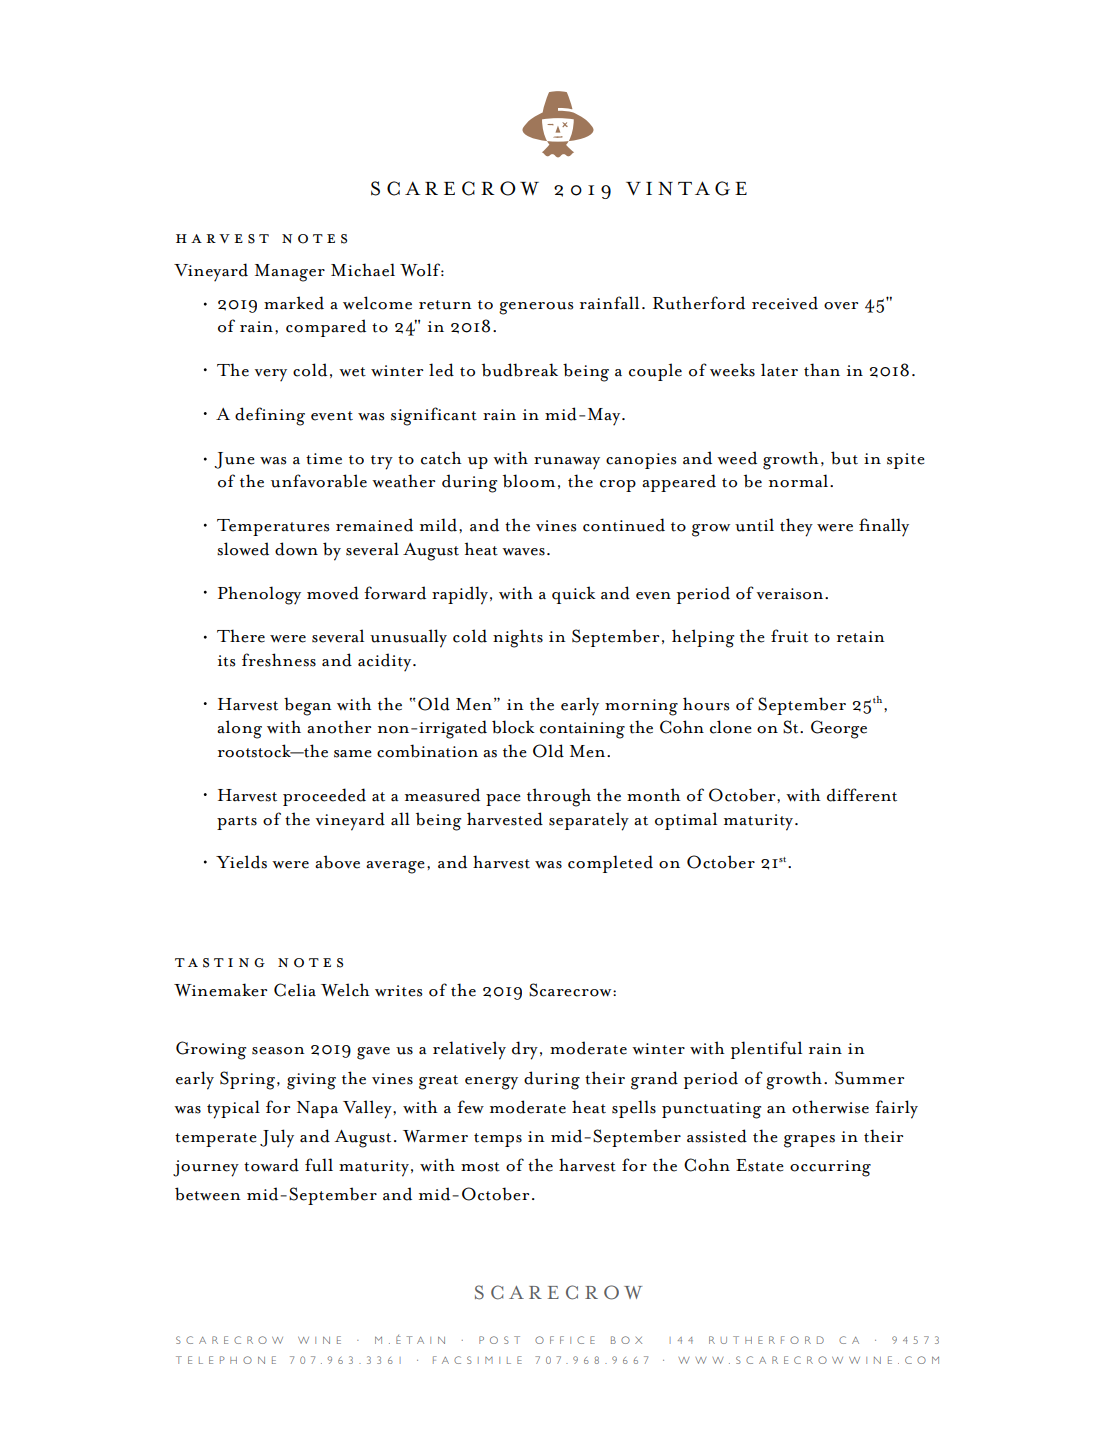 The width and height of the document is (1116, 1444). Describe the element at coordinates (789, 636) in the document. I see `fruit` at that location.
